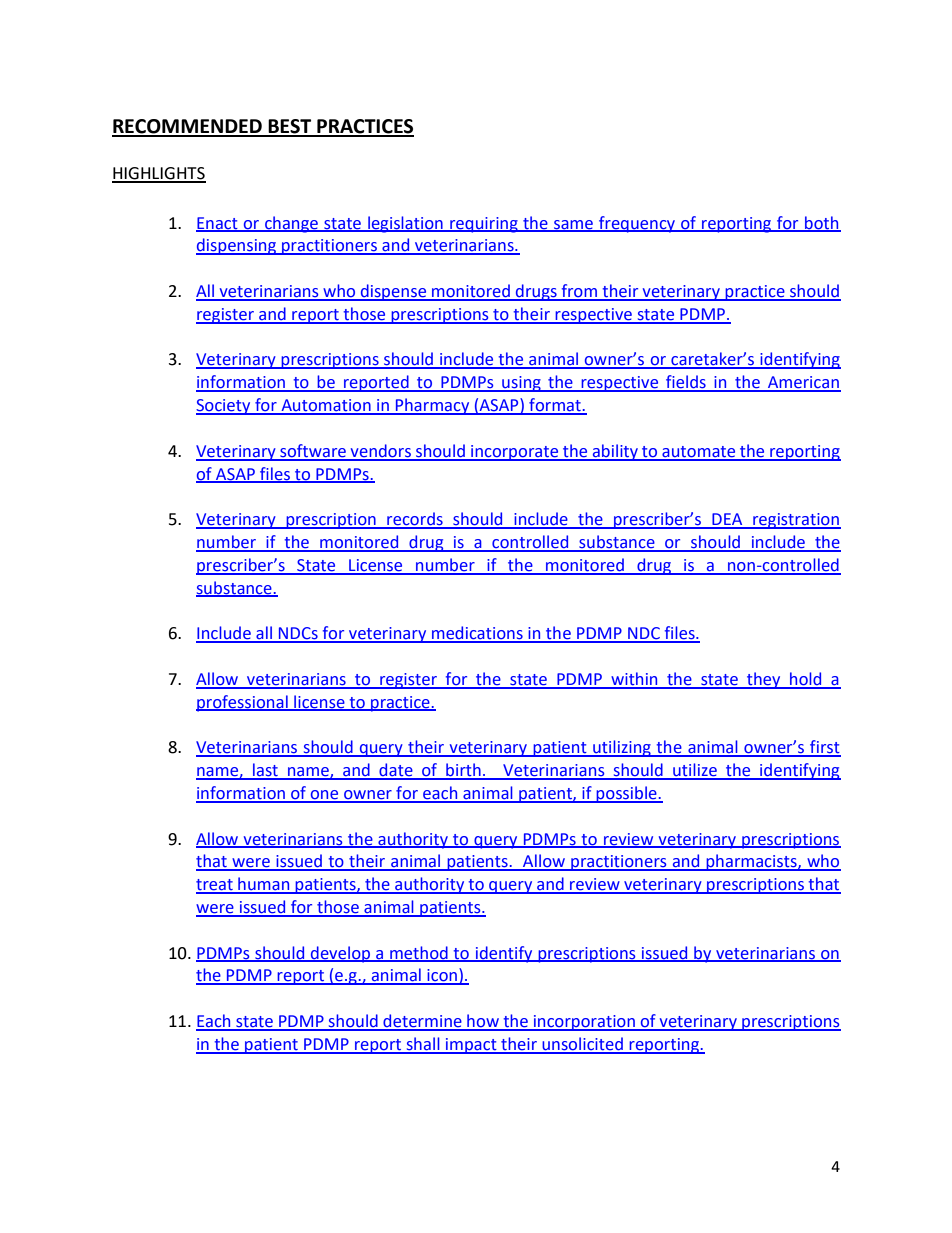  Describe the element at coordinates (341, 954) in the image. I see `develop` at that location.
